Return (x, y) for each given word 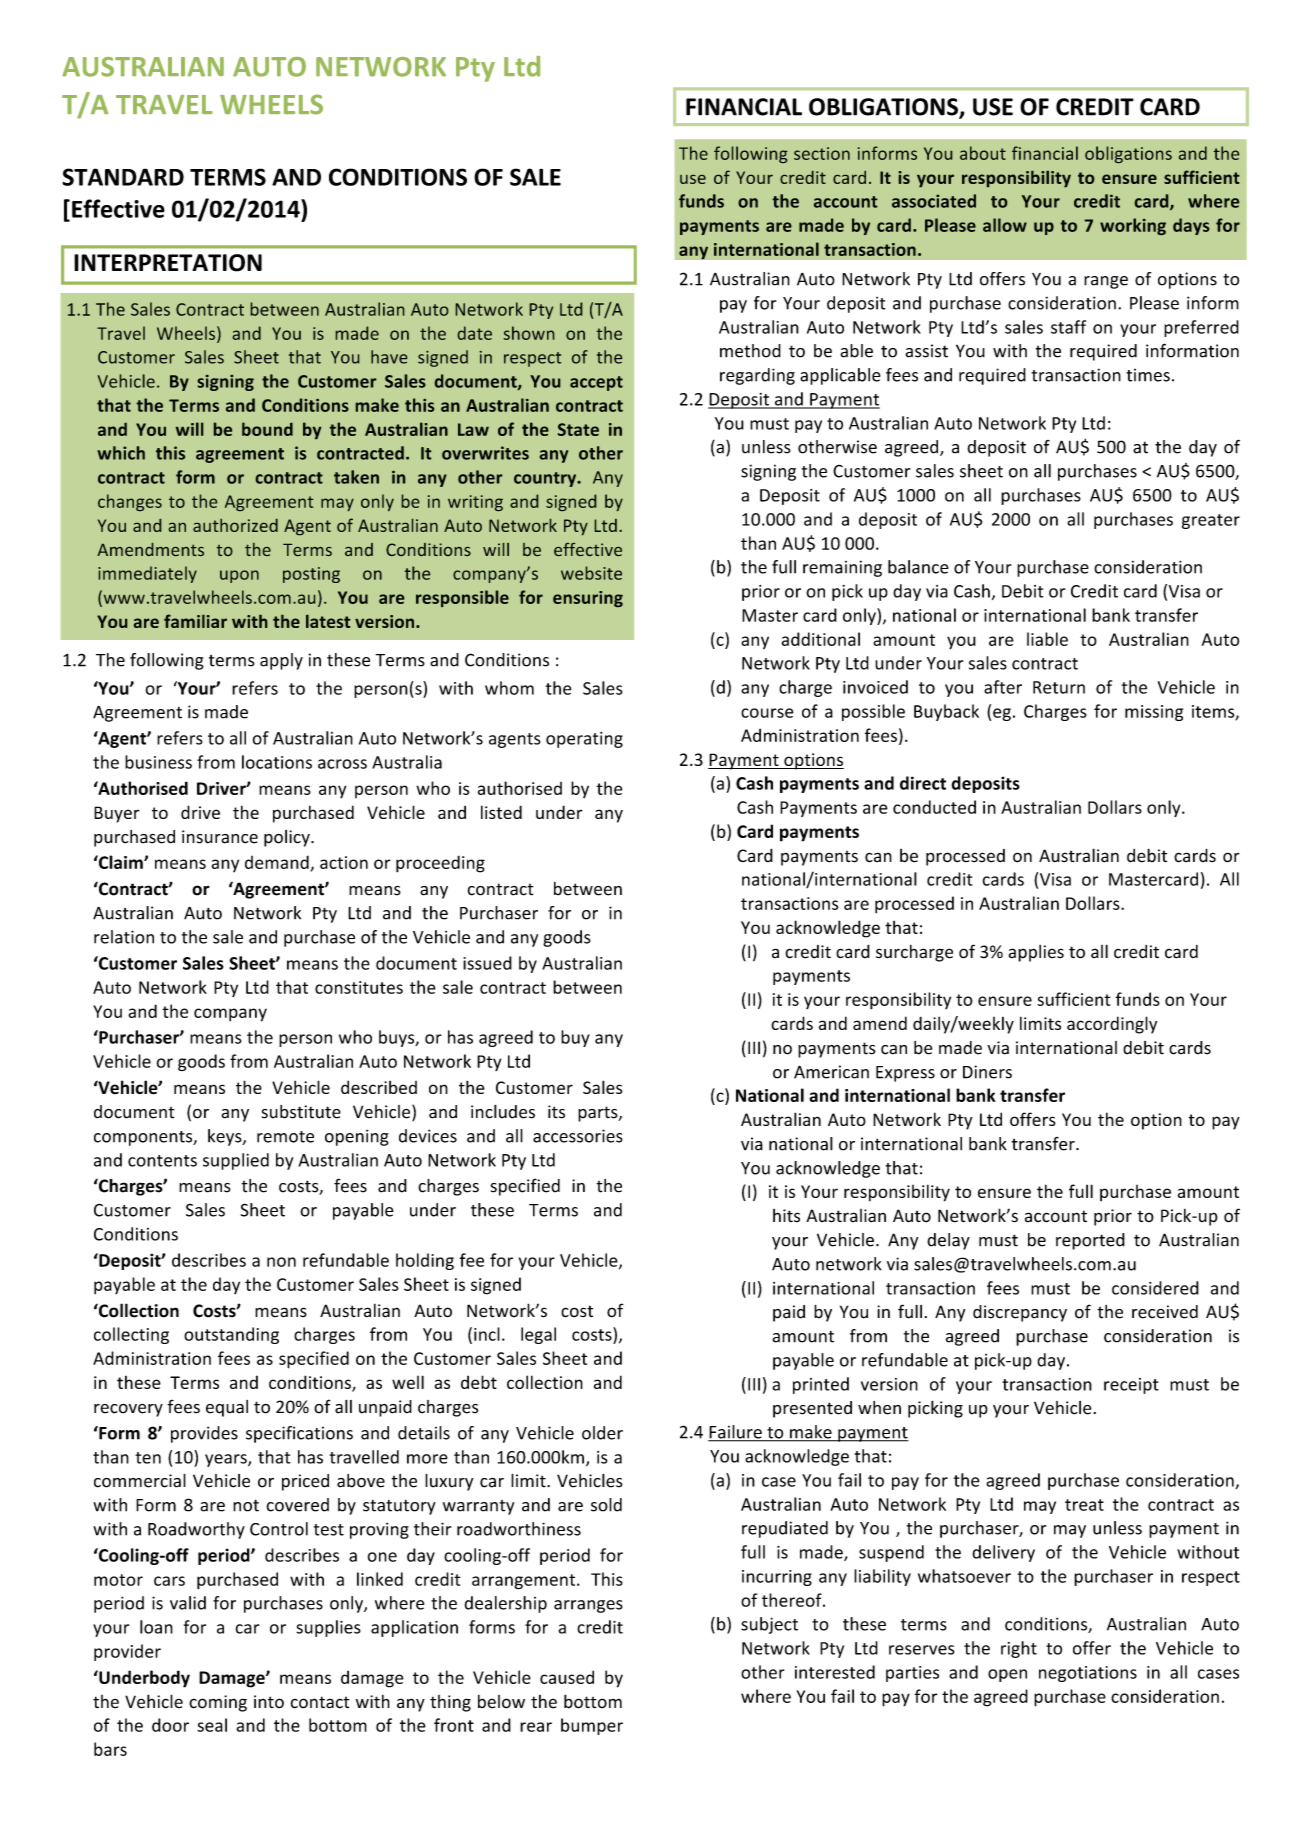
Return (1059, 687)
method (750, 351)
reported (1090, 1241)
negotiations (1088, 1674)
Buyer (117, 814)
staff (1068, 327)
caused (567, 1677)
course (767, 713)
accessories (578, 1136)
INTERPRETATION (168, 263)
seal (212, 1725)
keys (226, 1137)
